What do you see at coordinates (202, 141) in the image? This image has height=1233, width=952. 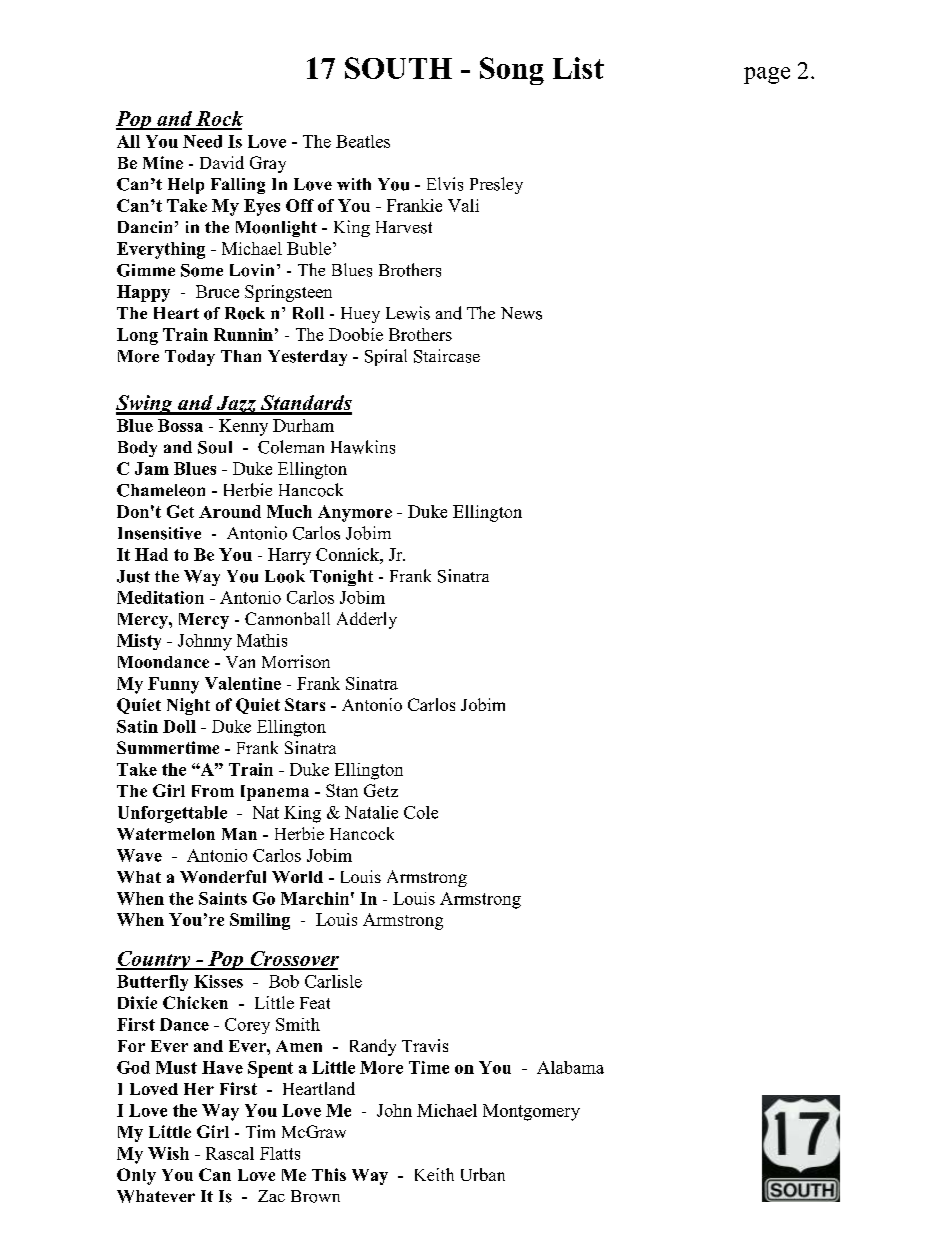 I see `Need` at bounding box center [202, 141].
